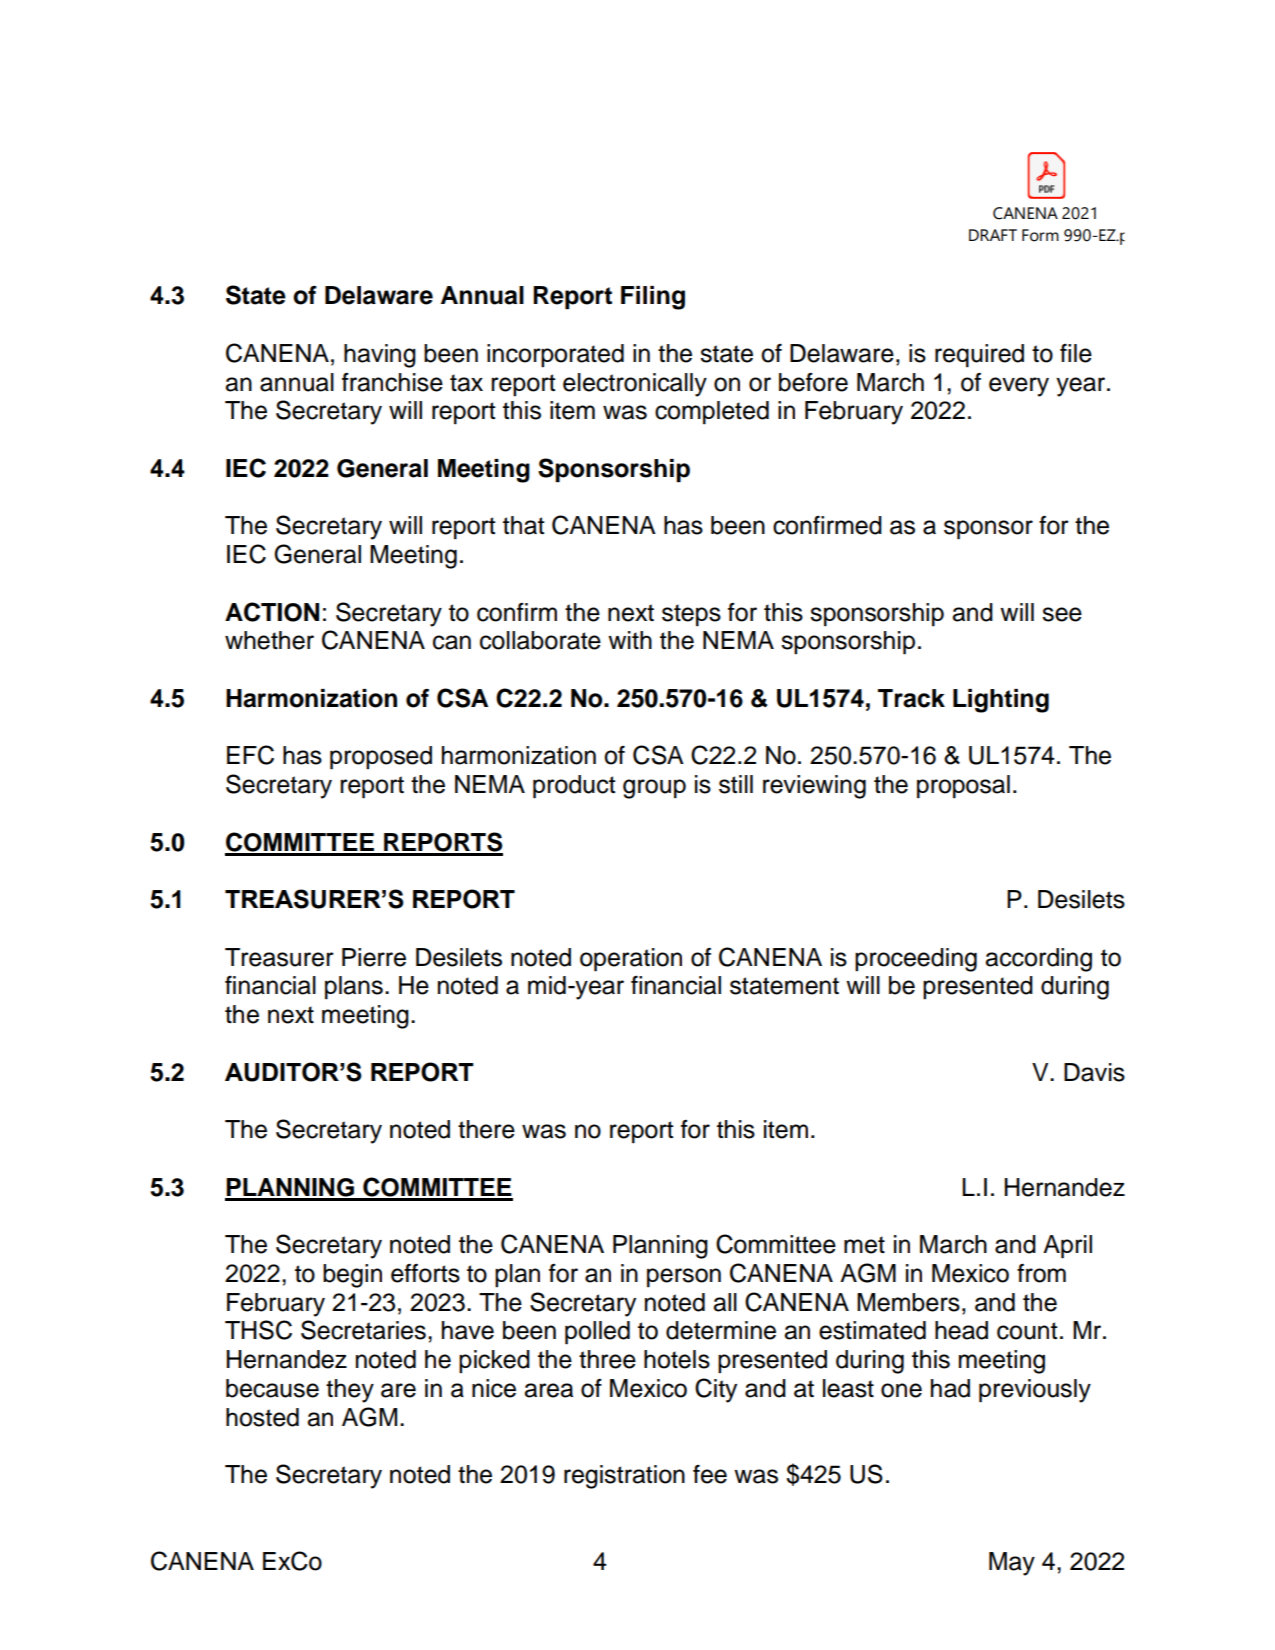 This screenshot has height=1650, width=1275. Describe the element at coordinates (1012, 1564) in the screenshot. I see `May` at that location.
